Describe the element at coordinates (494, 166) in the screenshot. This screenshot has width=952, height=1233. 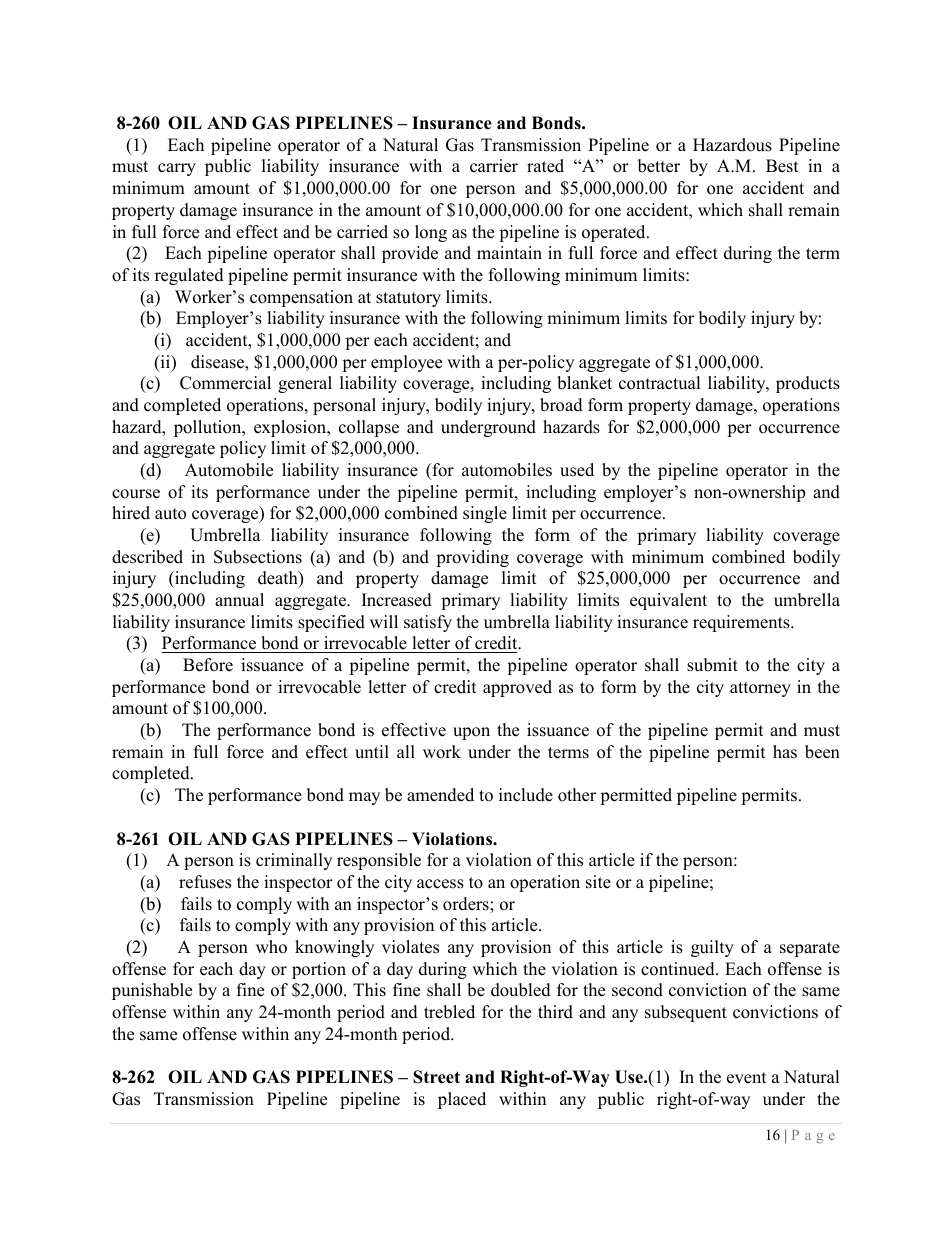
I see `carrier` at that location.
